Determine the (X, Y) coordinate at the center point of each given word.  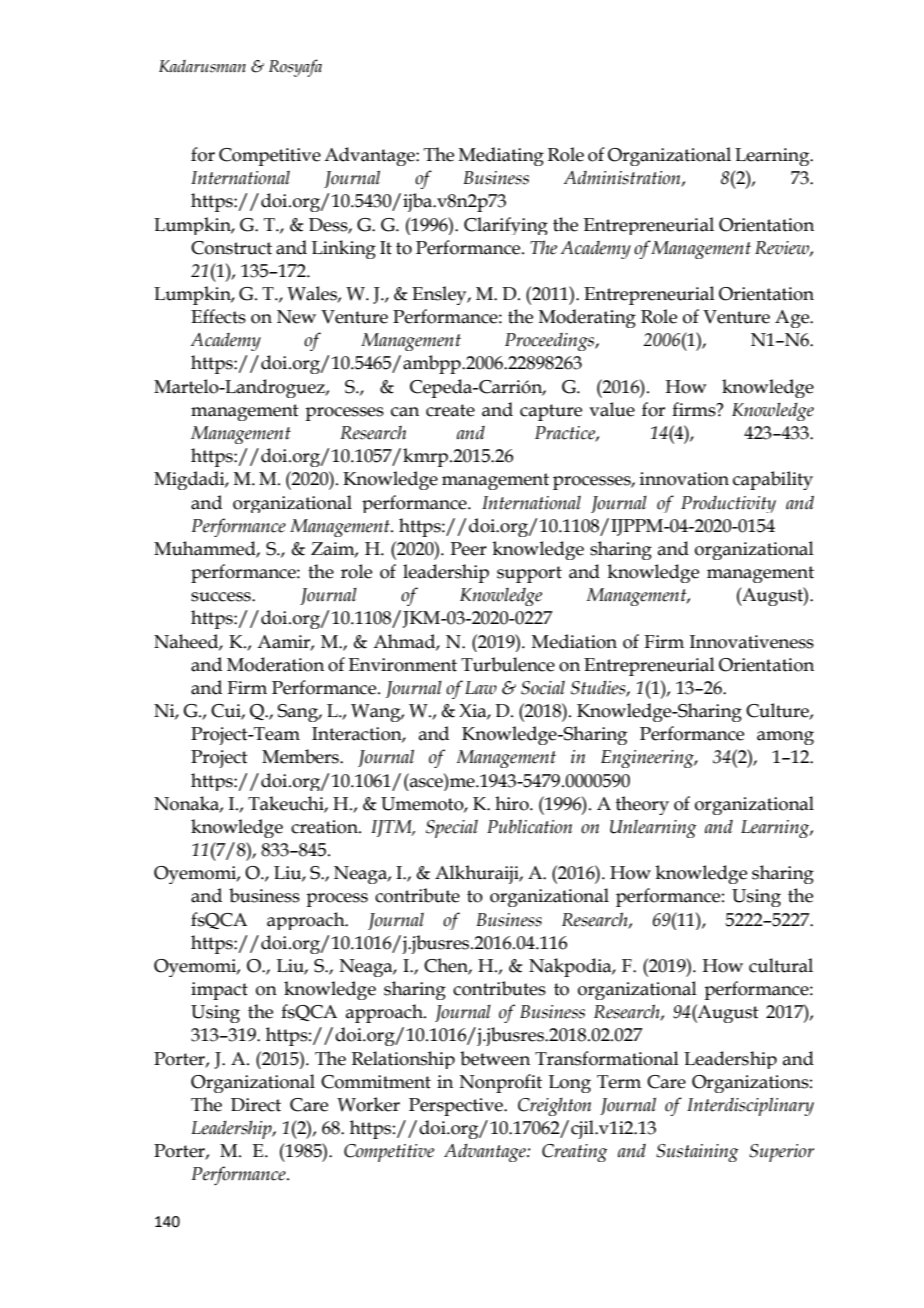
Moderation (275, 664)
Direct (256, 1105)
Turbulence (508, 664)
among (785, 738)
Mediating (501, 156)
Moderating (587, 318)
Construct (231, 248)
